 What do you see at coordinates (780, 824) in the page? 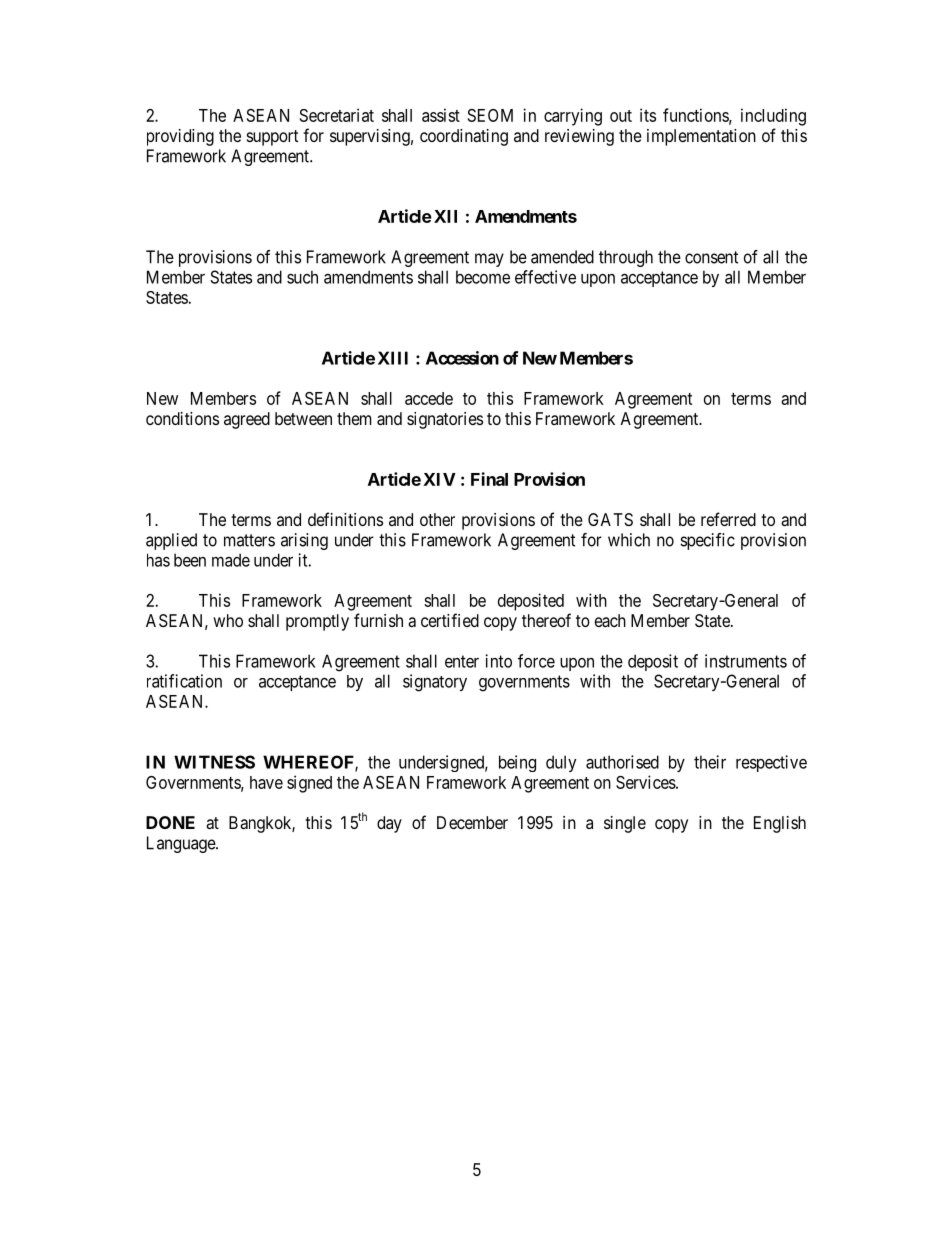
I see `English` at bounding box center [780, 824].
